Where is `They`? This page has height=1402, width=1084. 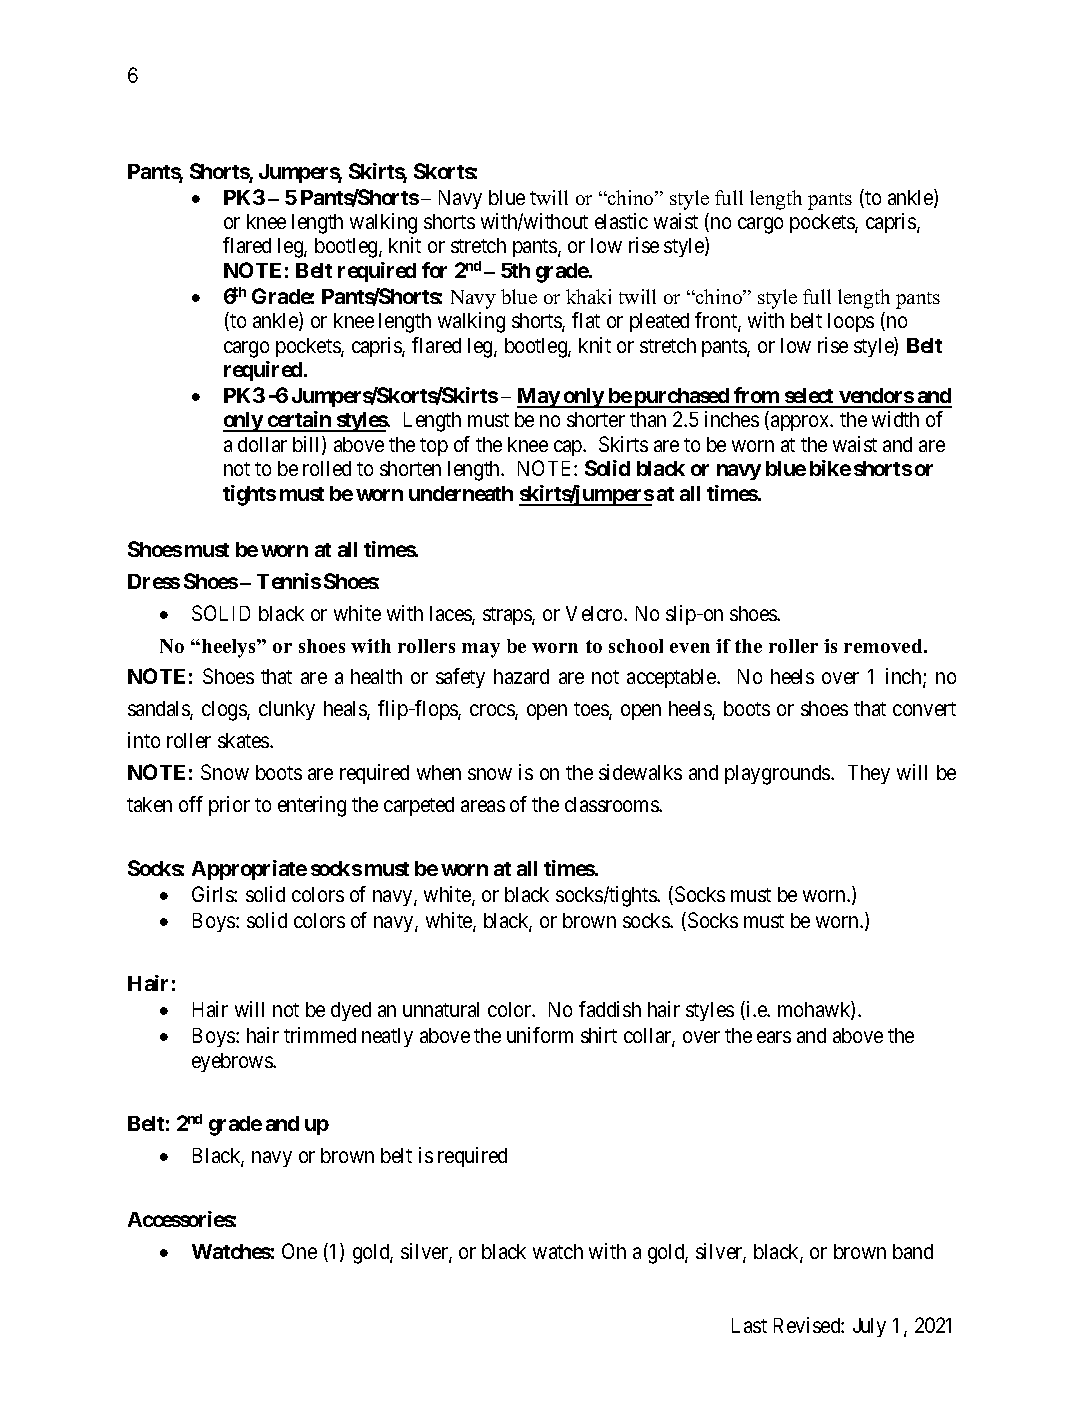
They is located at coordinates (869, 774).
